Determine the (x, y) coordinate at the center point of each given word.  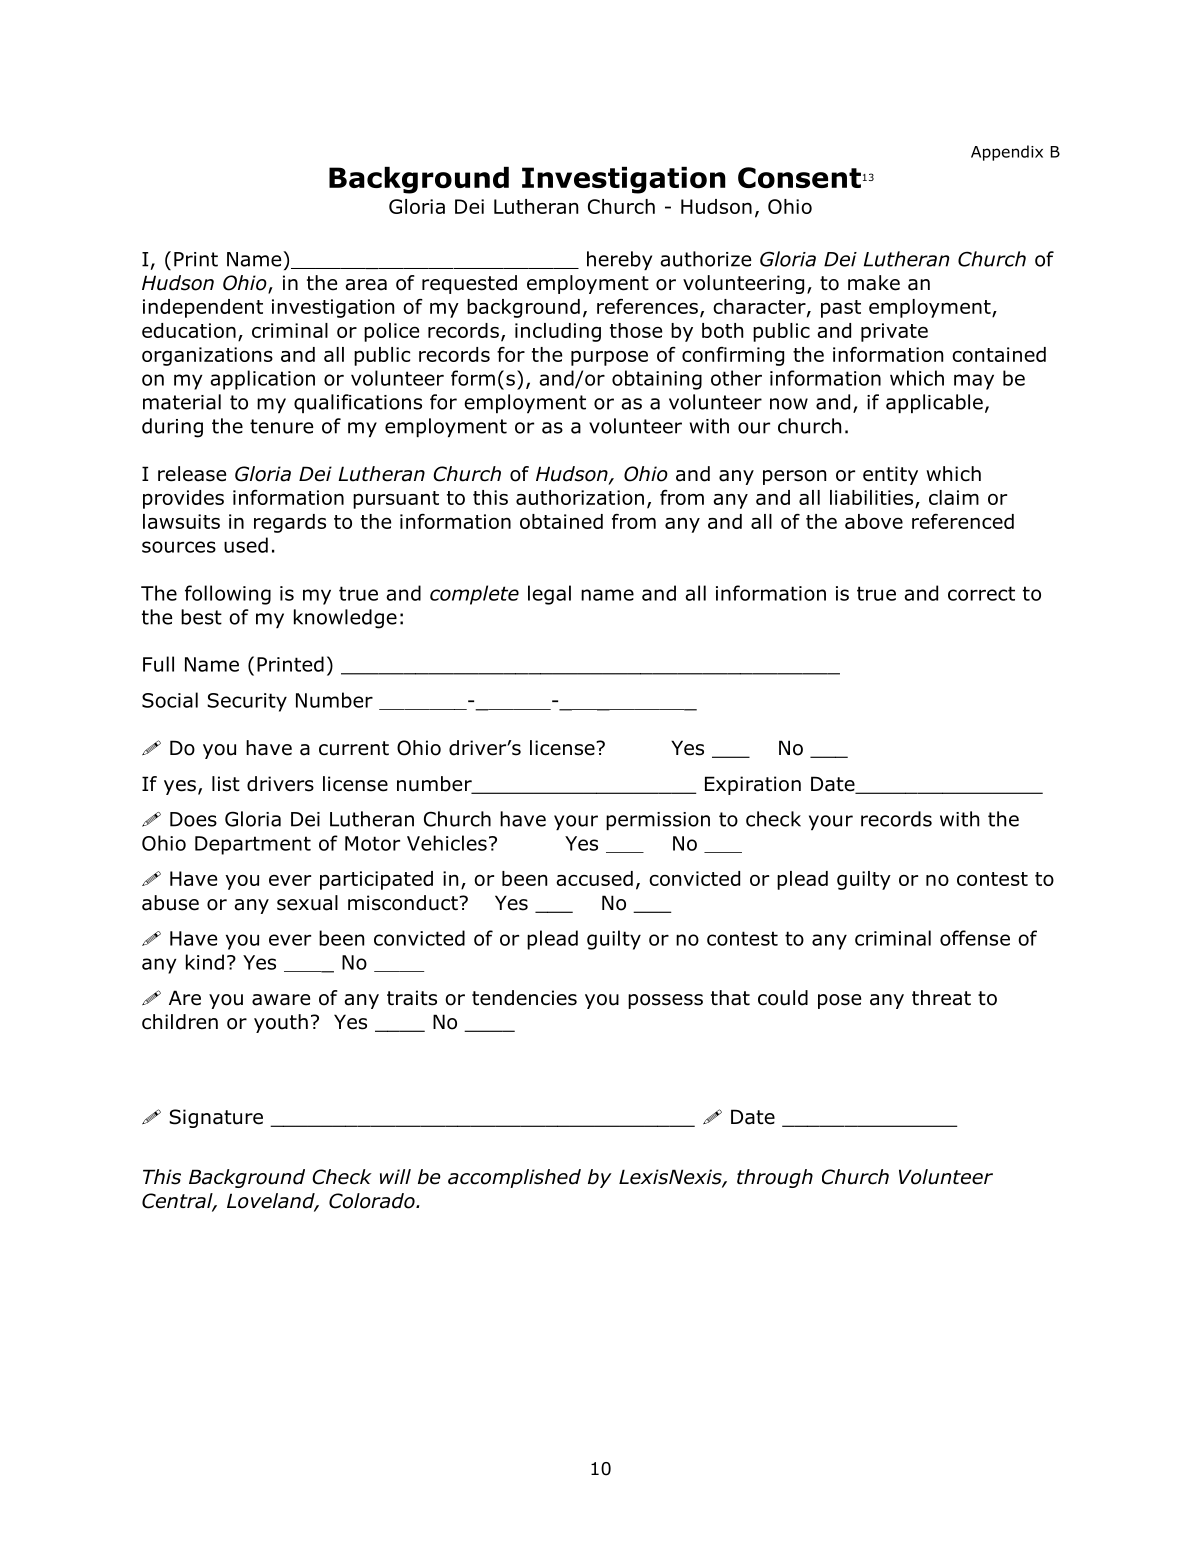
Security (247, 702)
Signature (216, 1118)
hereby (619, 260)
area (366, 285)
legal (549, 595)
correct (981, 593)
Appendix (1007, 153)
